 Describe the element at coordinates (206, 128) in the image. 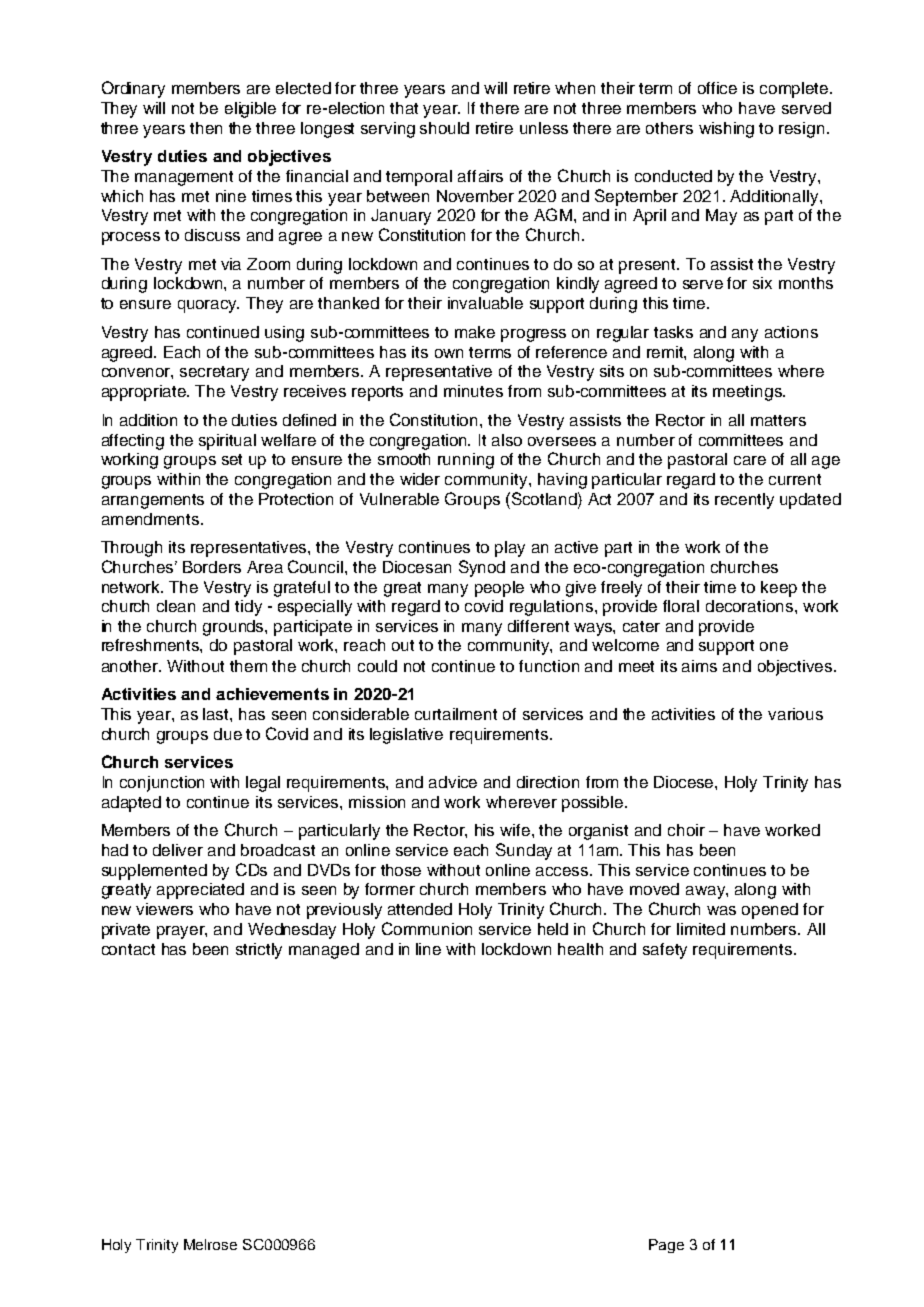

I see `then` at that location.
